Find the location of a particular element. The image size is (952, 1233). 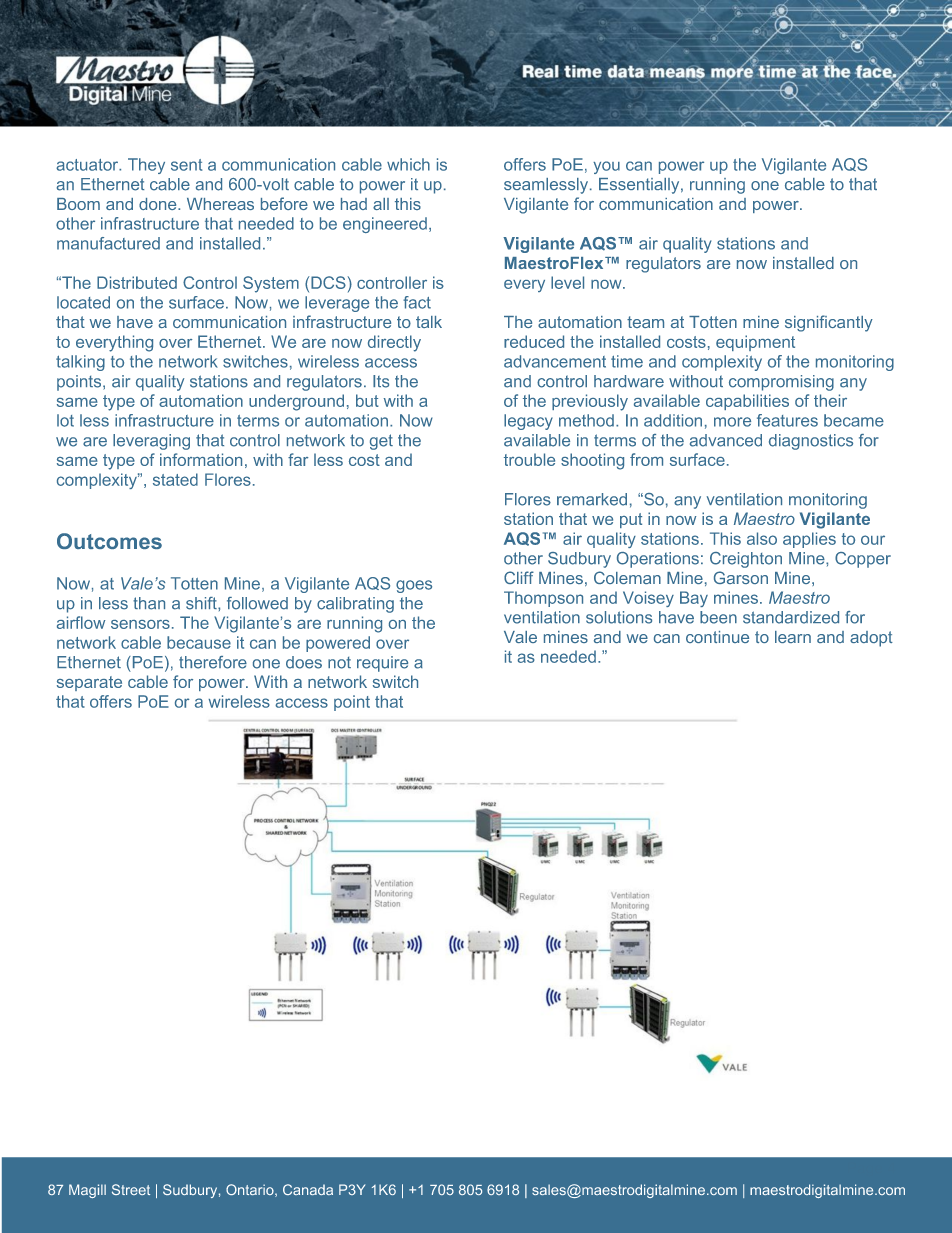

Street is located at coordinates (131, 1189).
